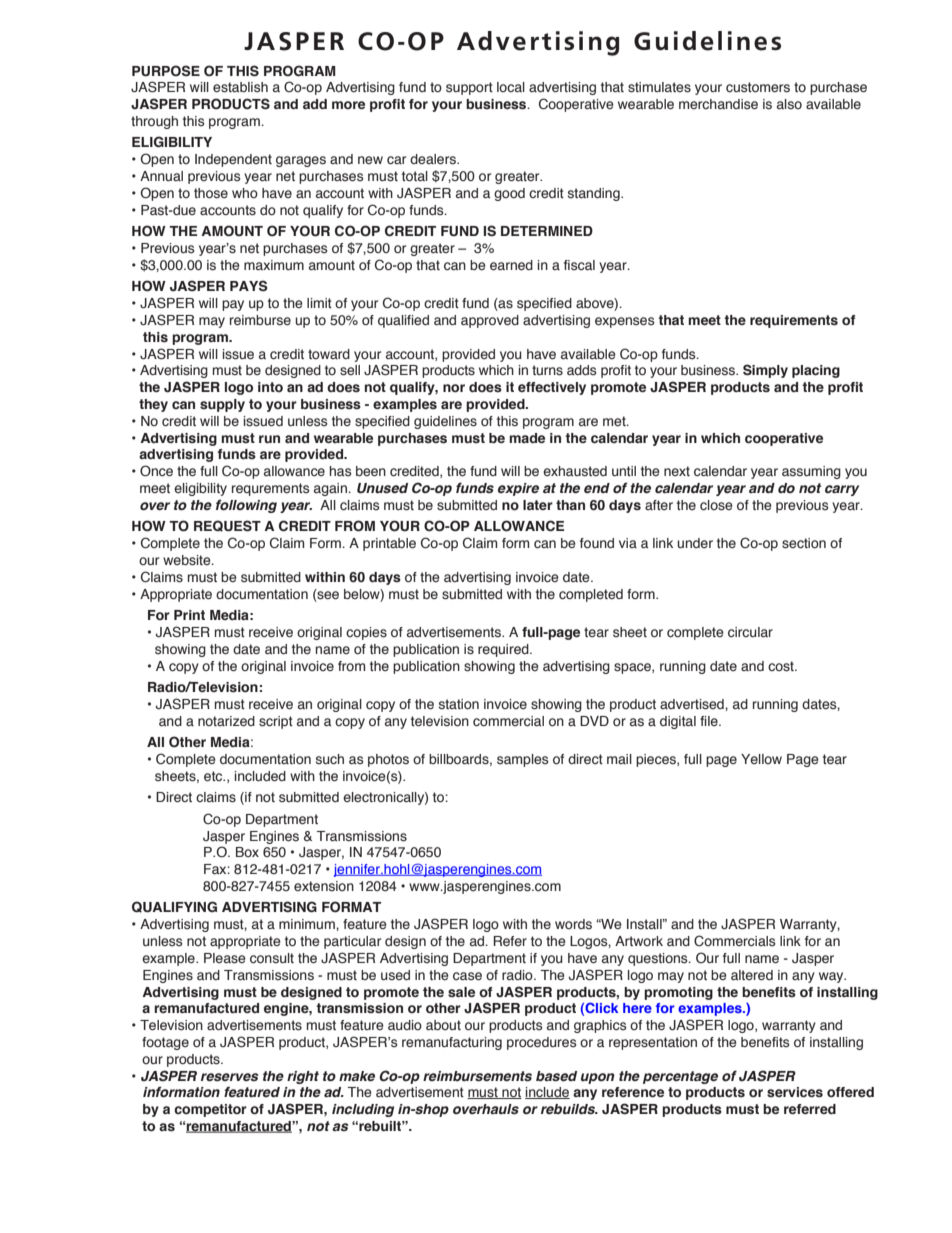  I want to click on based, so click(556, 1076).
